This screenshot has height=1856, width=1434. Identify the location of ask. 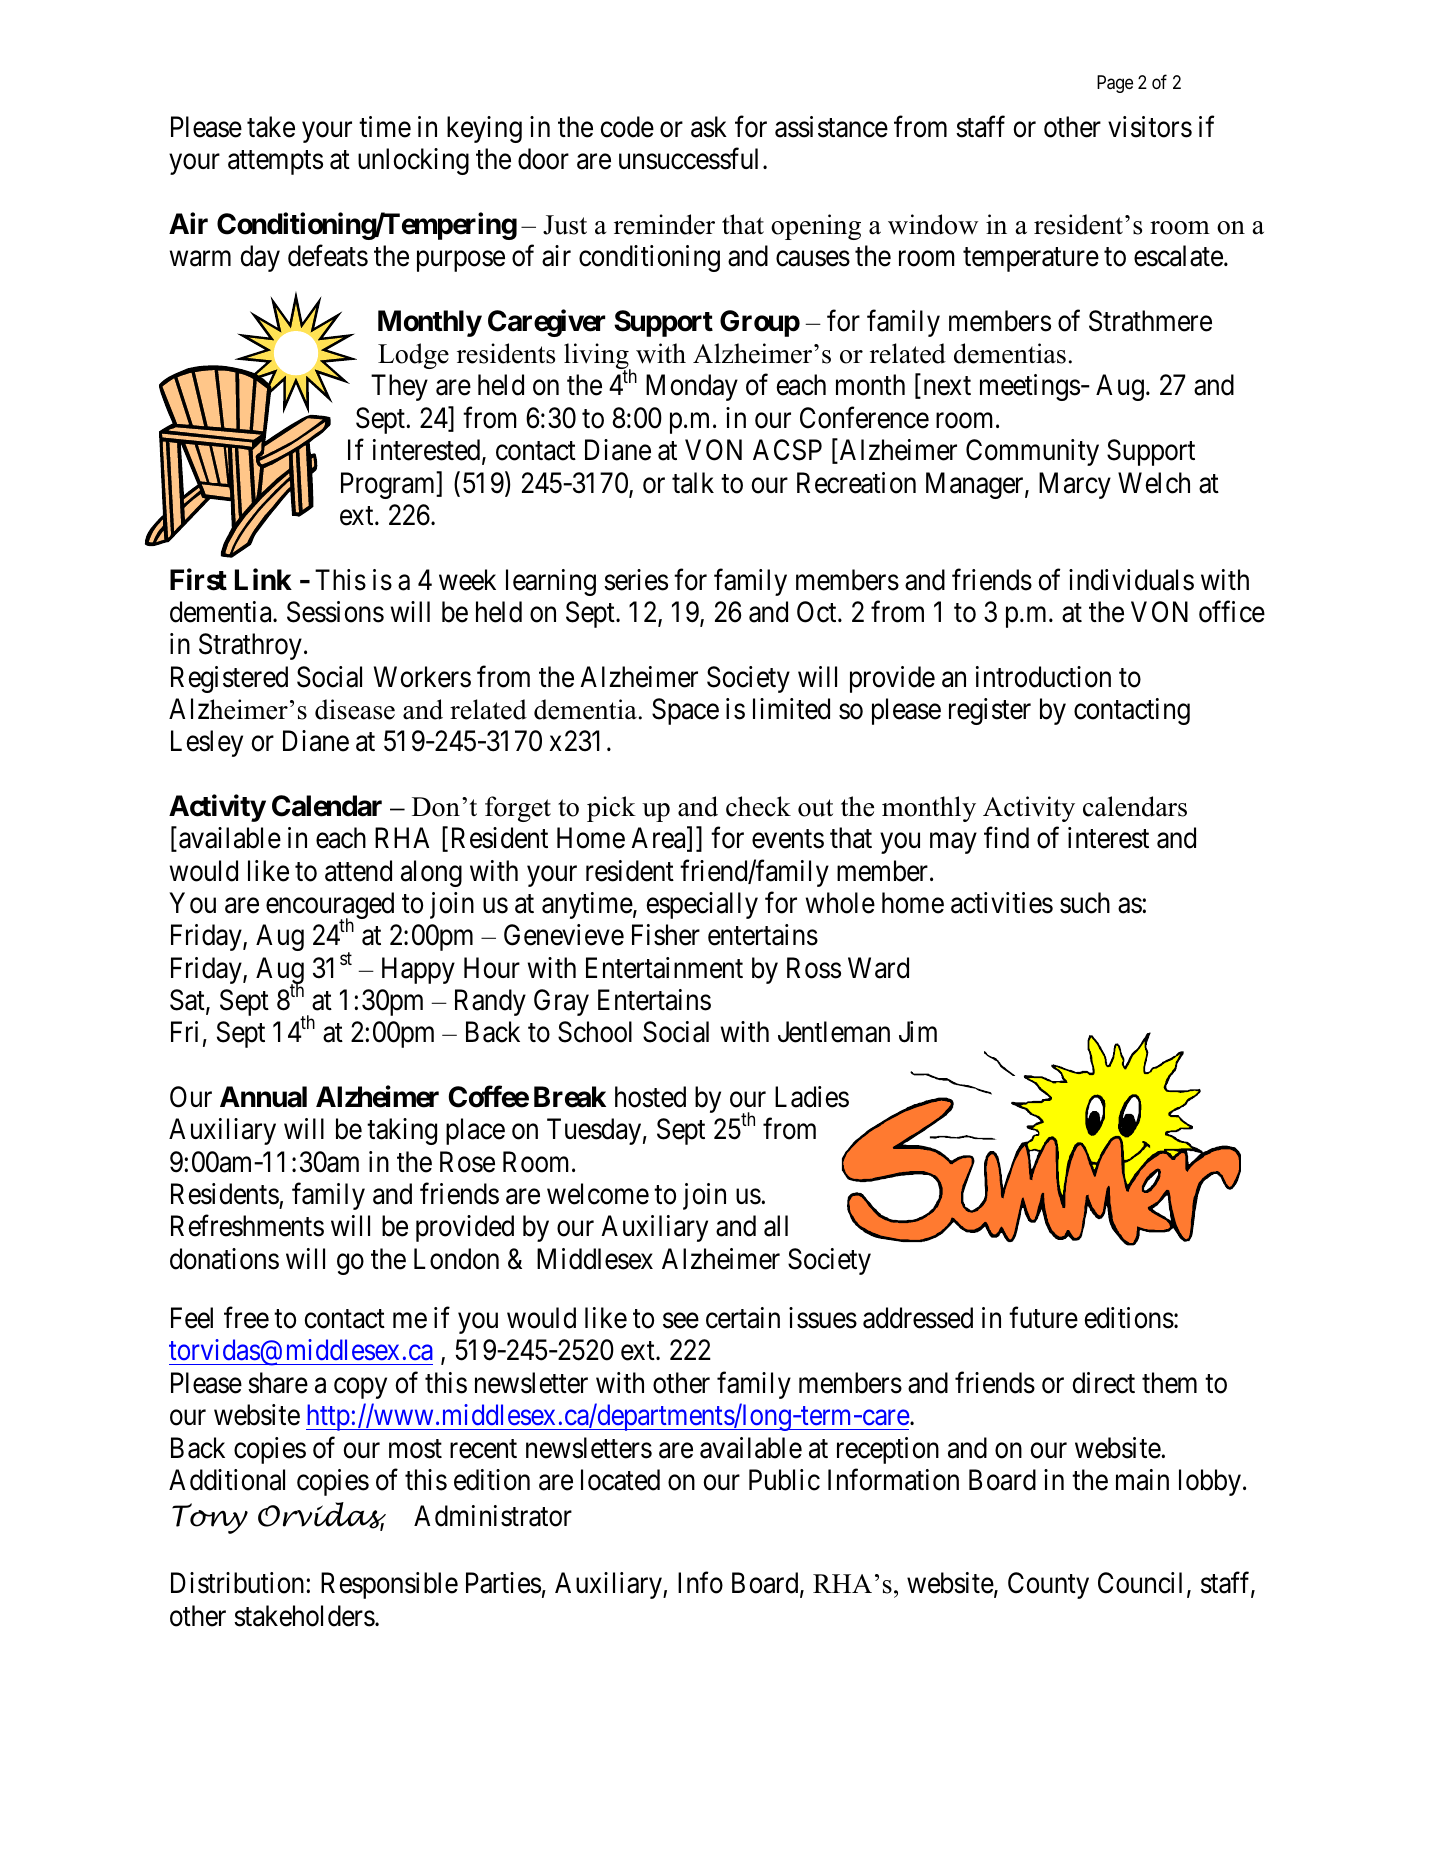
(709, 127).
